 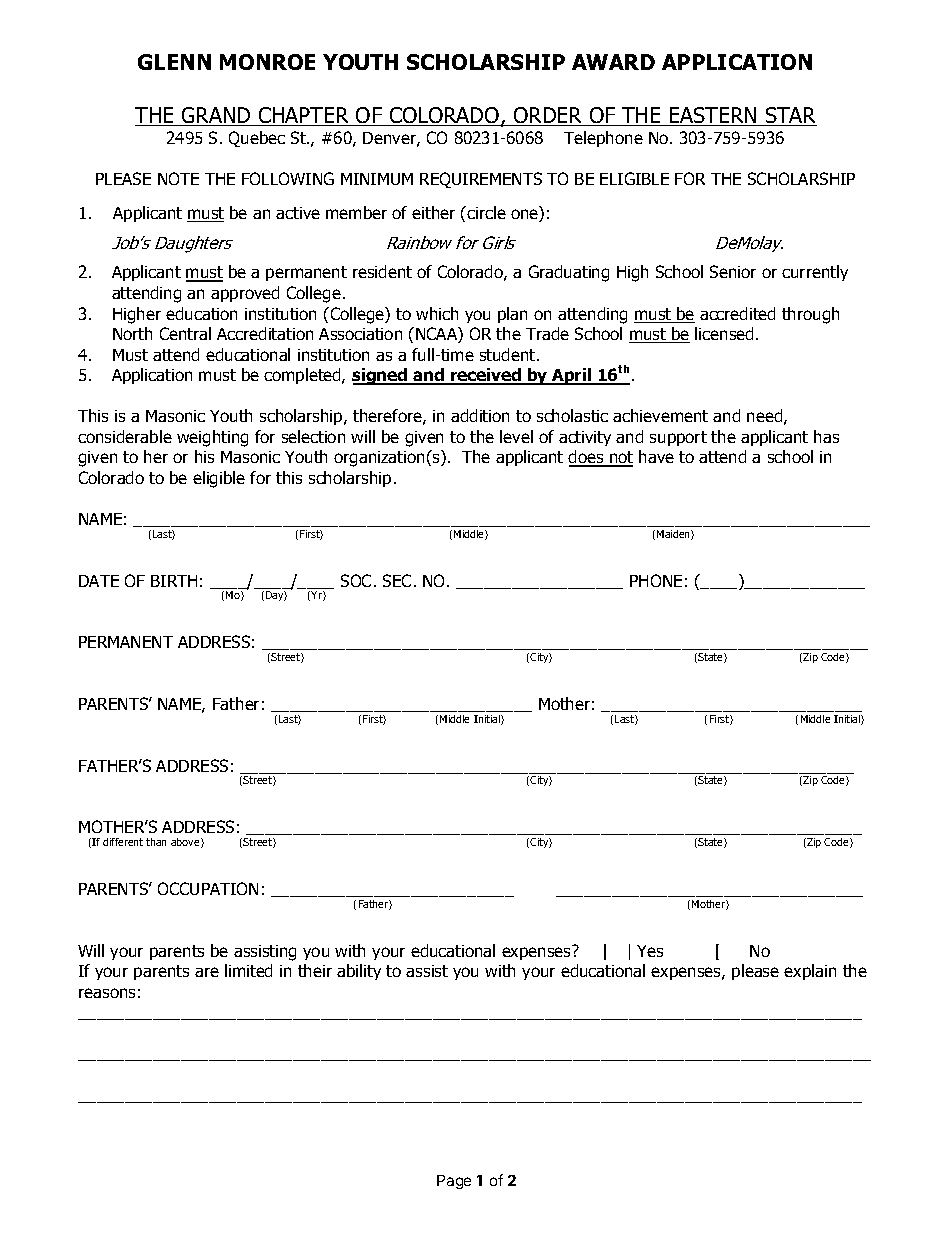 What do you see at coordinates (656, 456) in the page?
I see `have` at bounding box center [656, 456].
